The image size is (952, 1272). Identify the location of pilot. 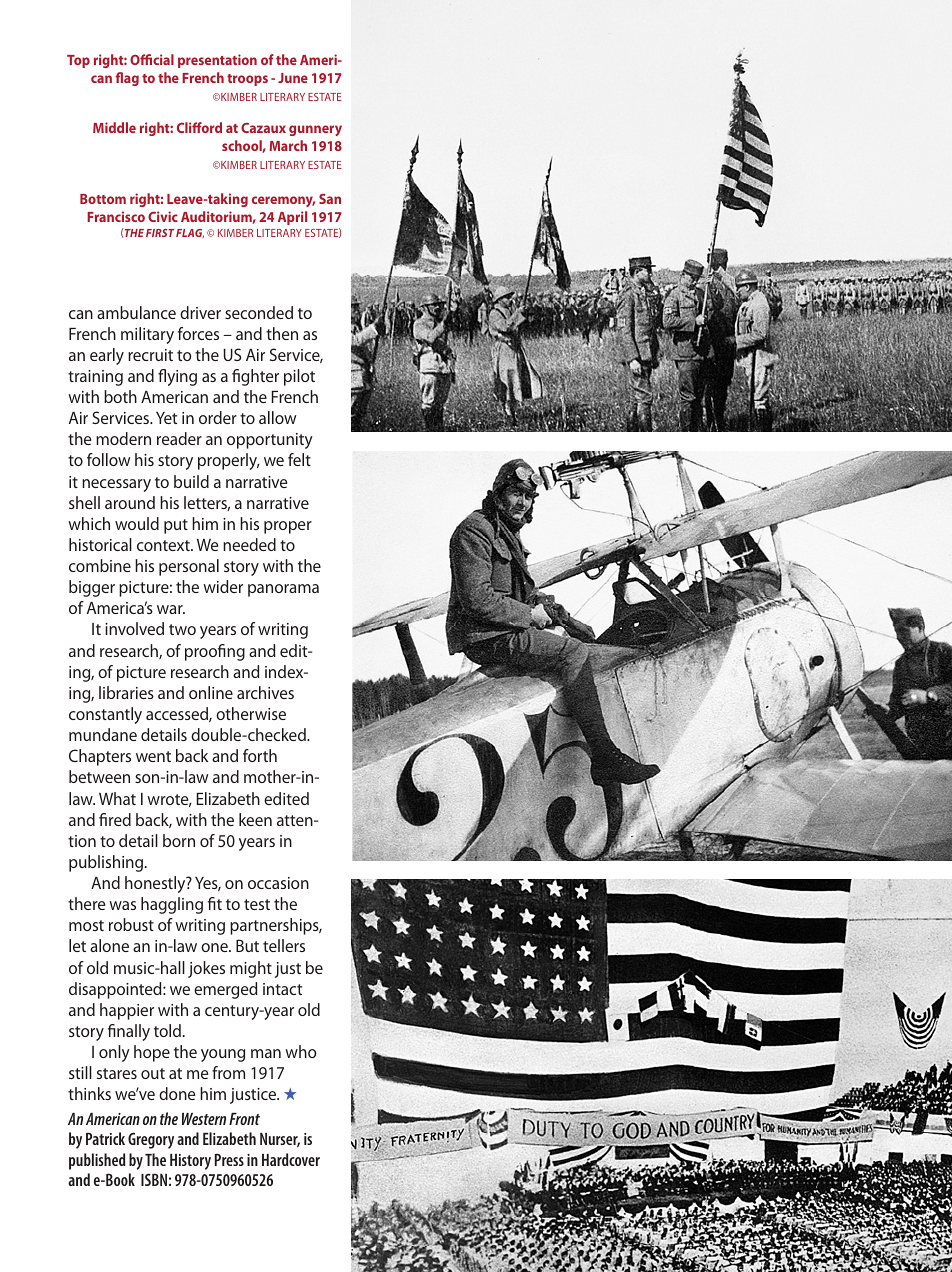
(299, 377).
